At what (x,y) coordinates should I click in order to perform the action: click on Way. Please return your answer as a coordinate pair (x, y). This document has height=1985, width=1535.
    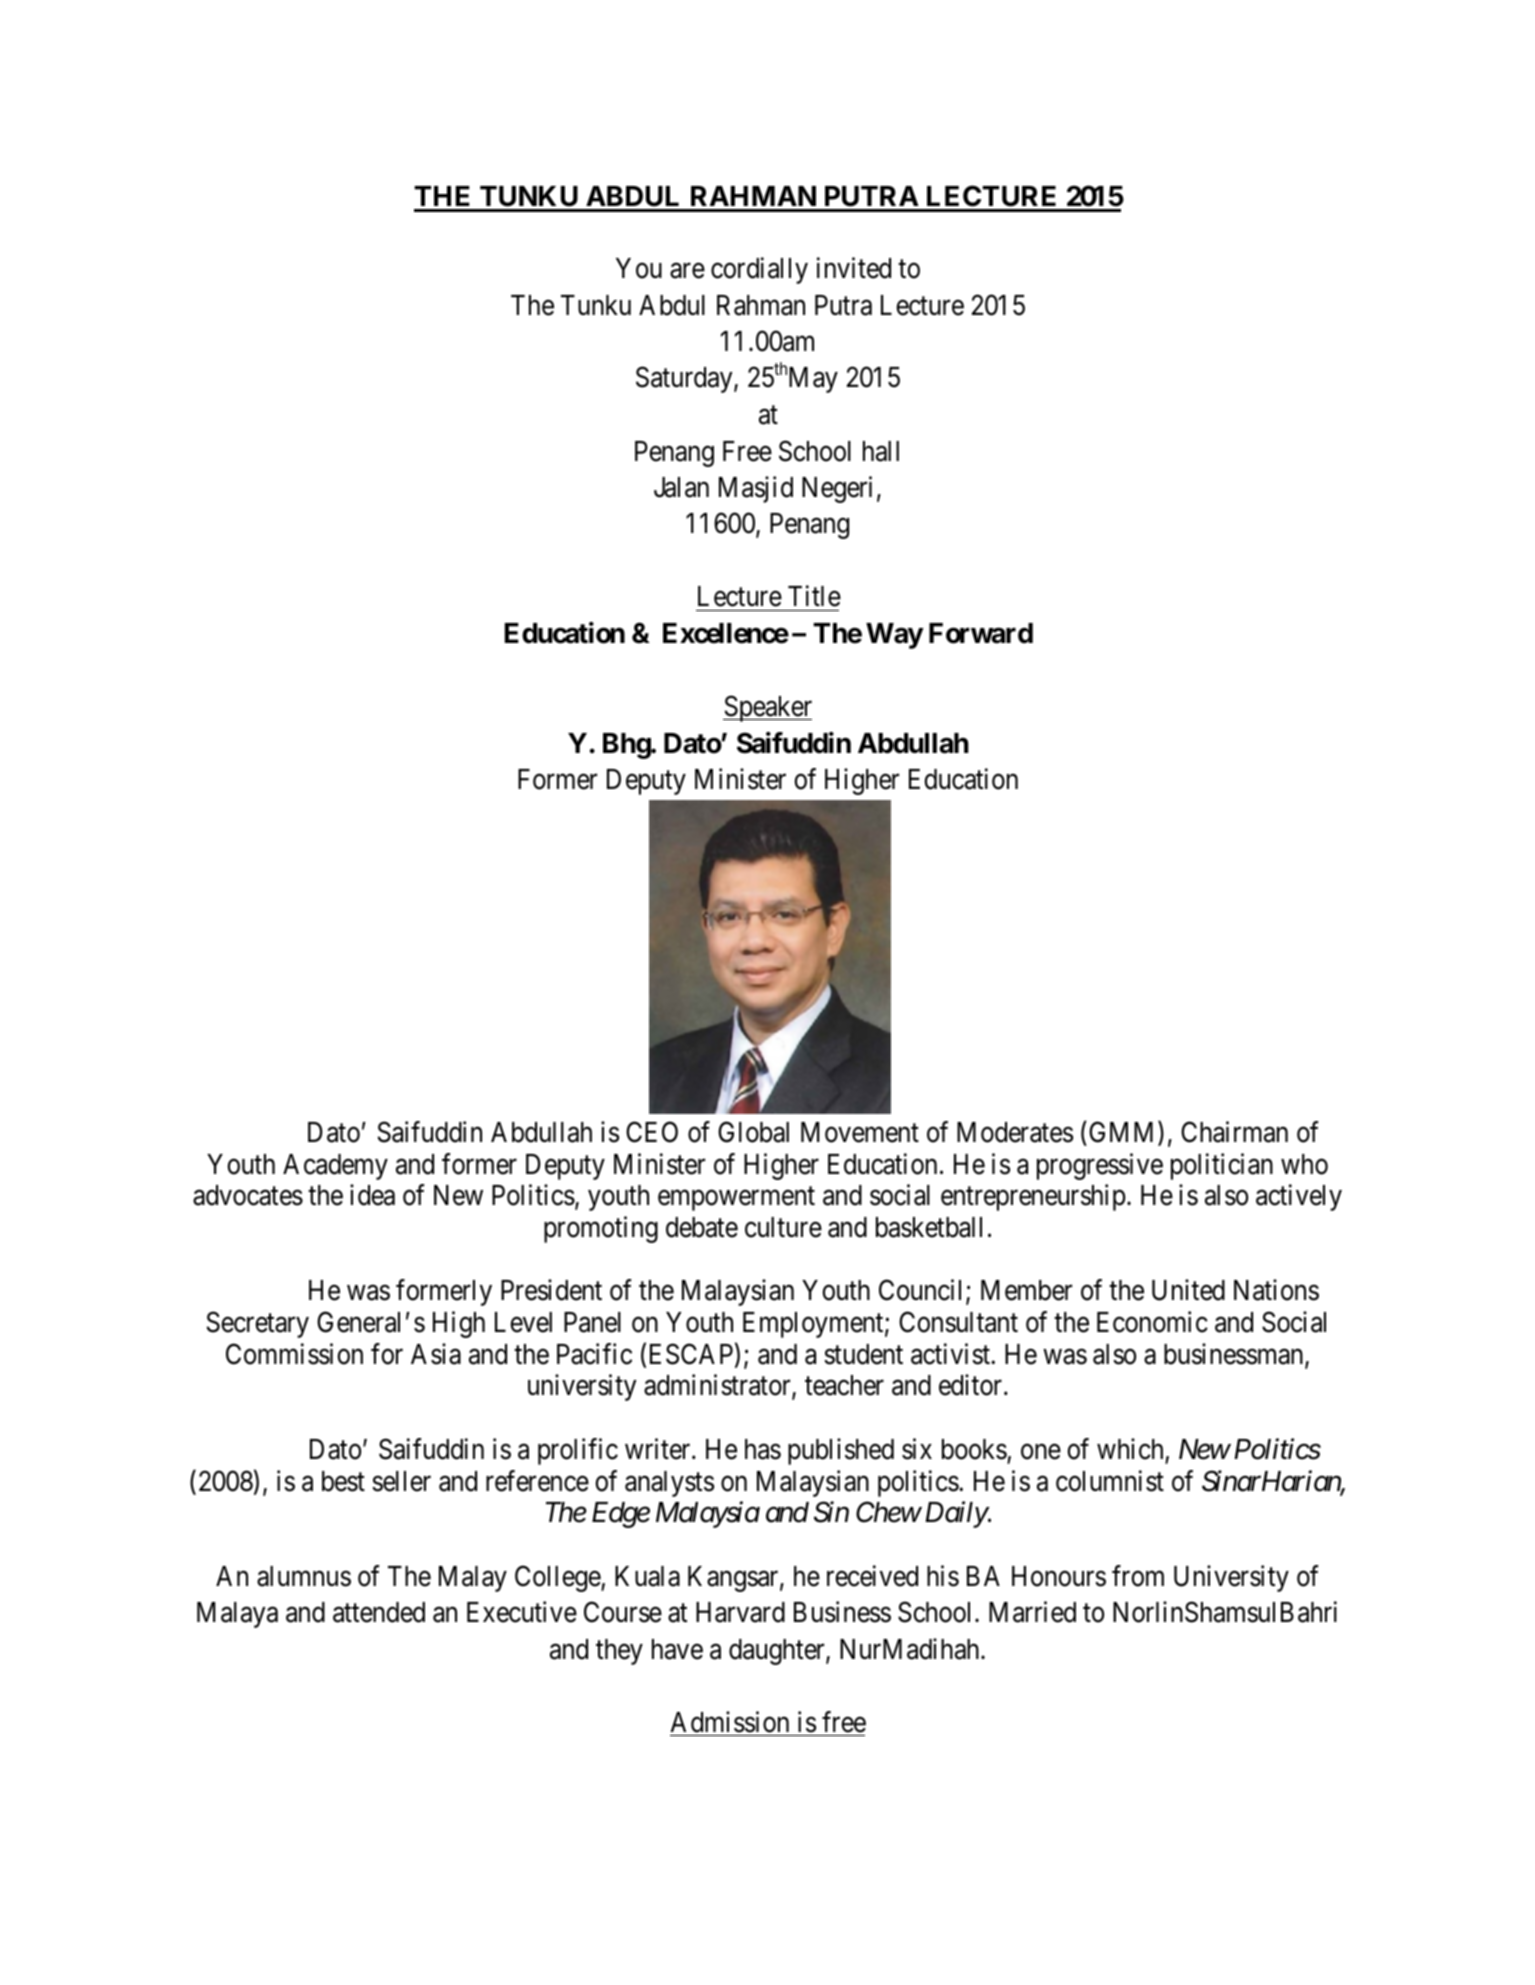
    Looking at the image, I should click on (894, 636).
